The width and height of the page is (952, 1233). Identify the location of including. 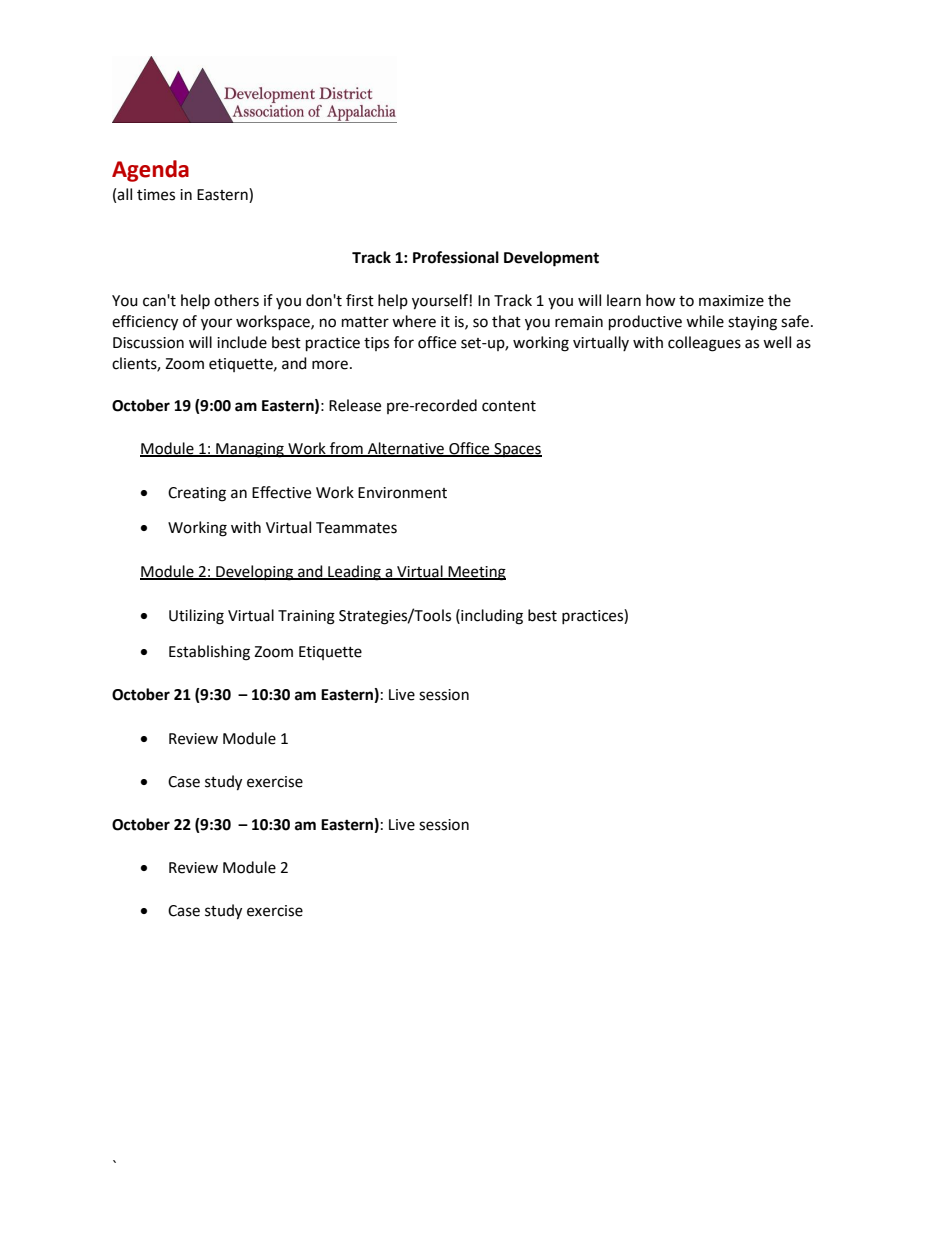
(491, 617).
